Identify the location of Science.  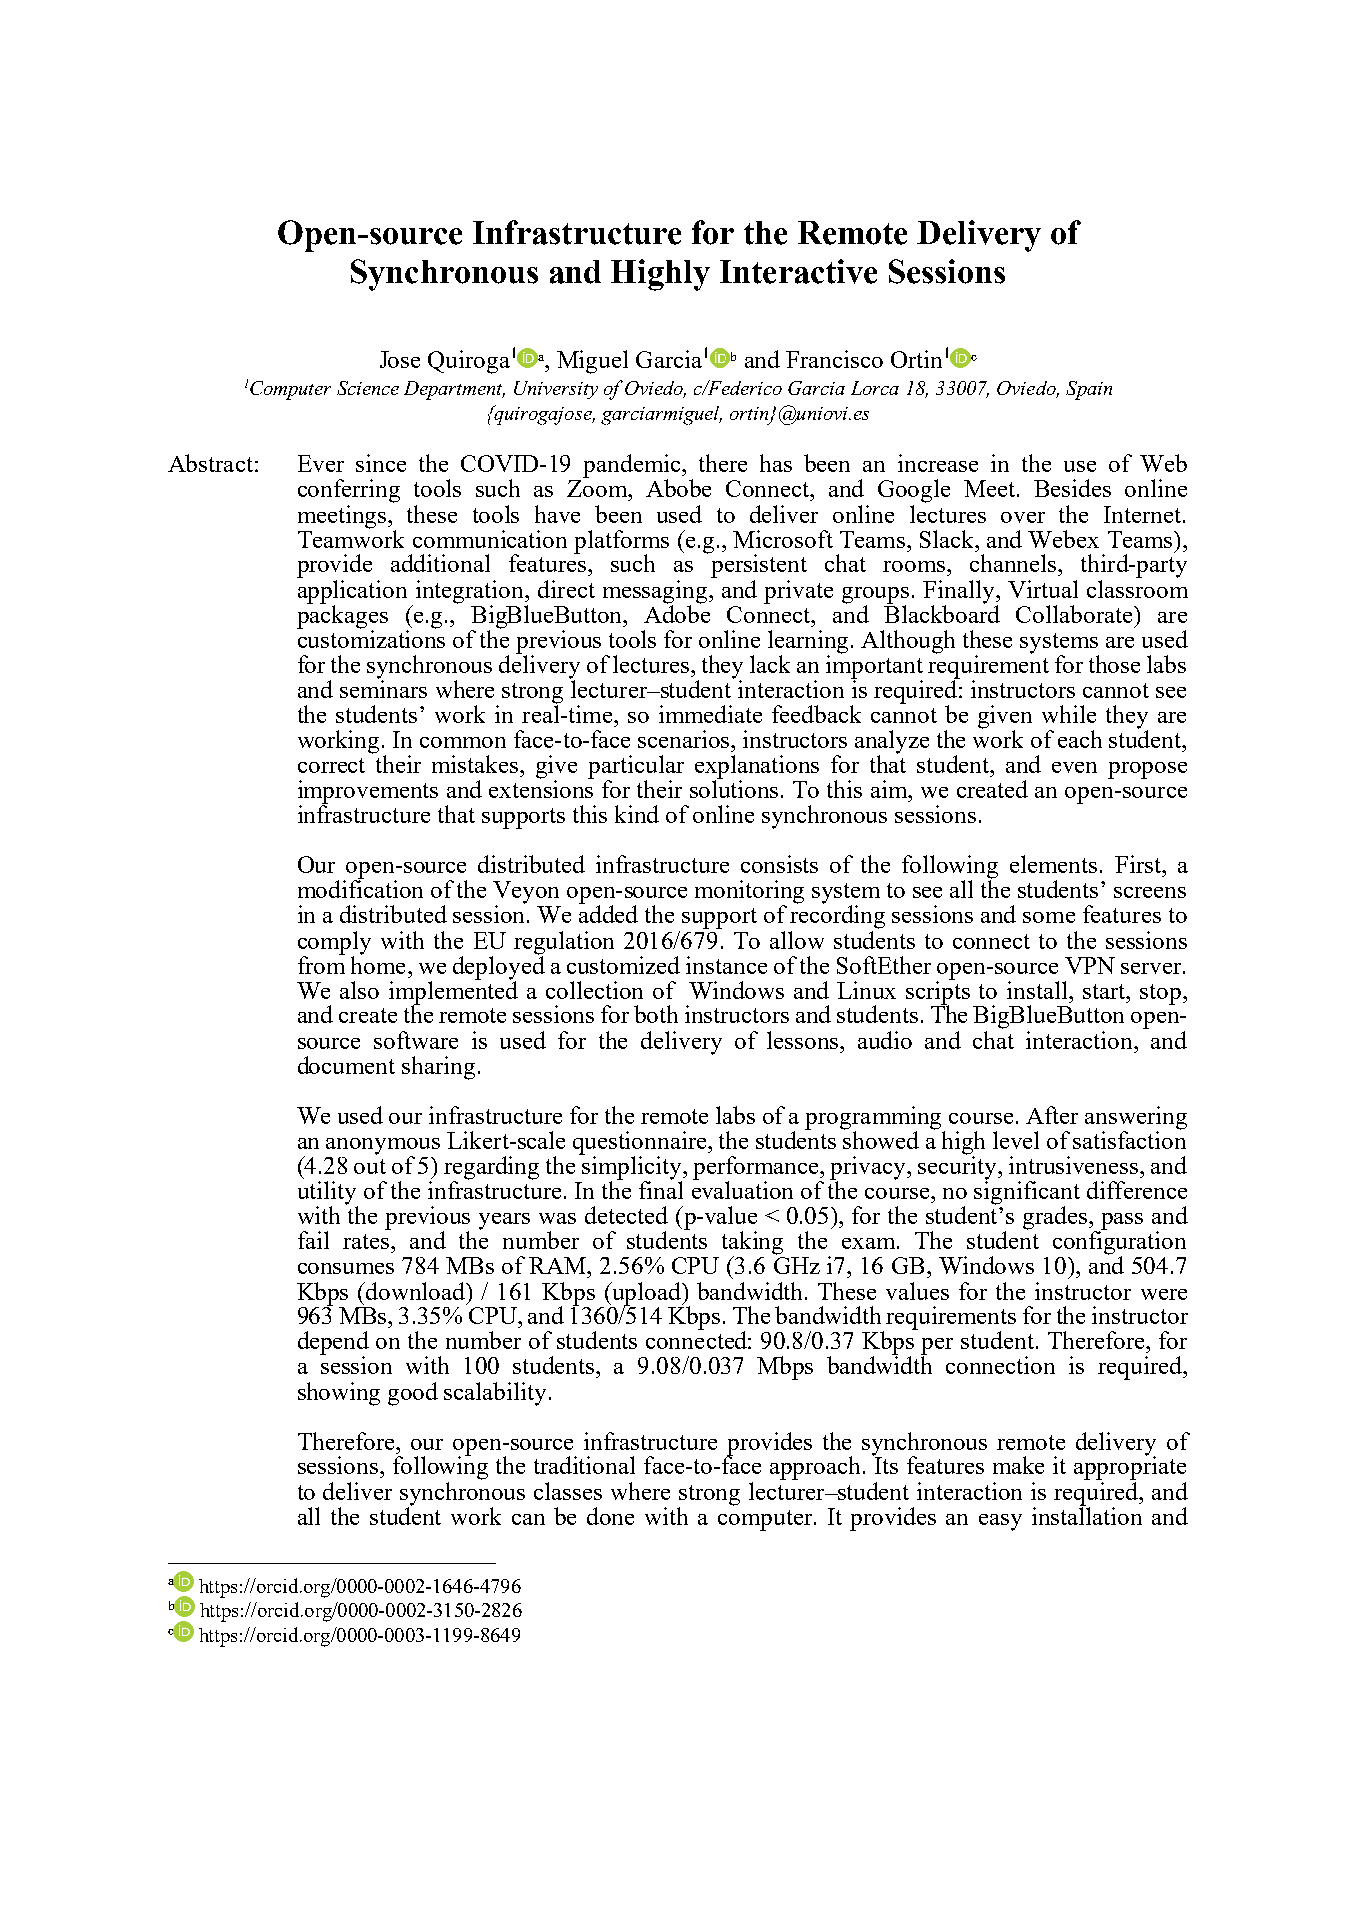
(368, 388).
